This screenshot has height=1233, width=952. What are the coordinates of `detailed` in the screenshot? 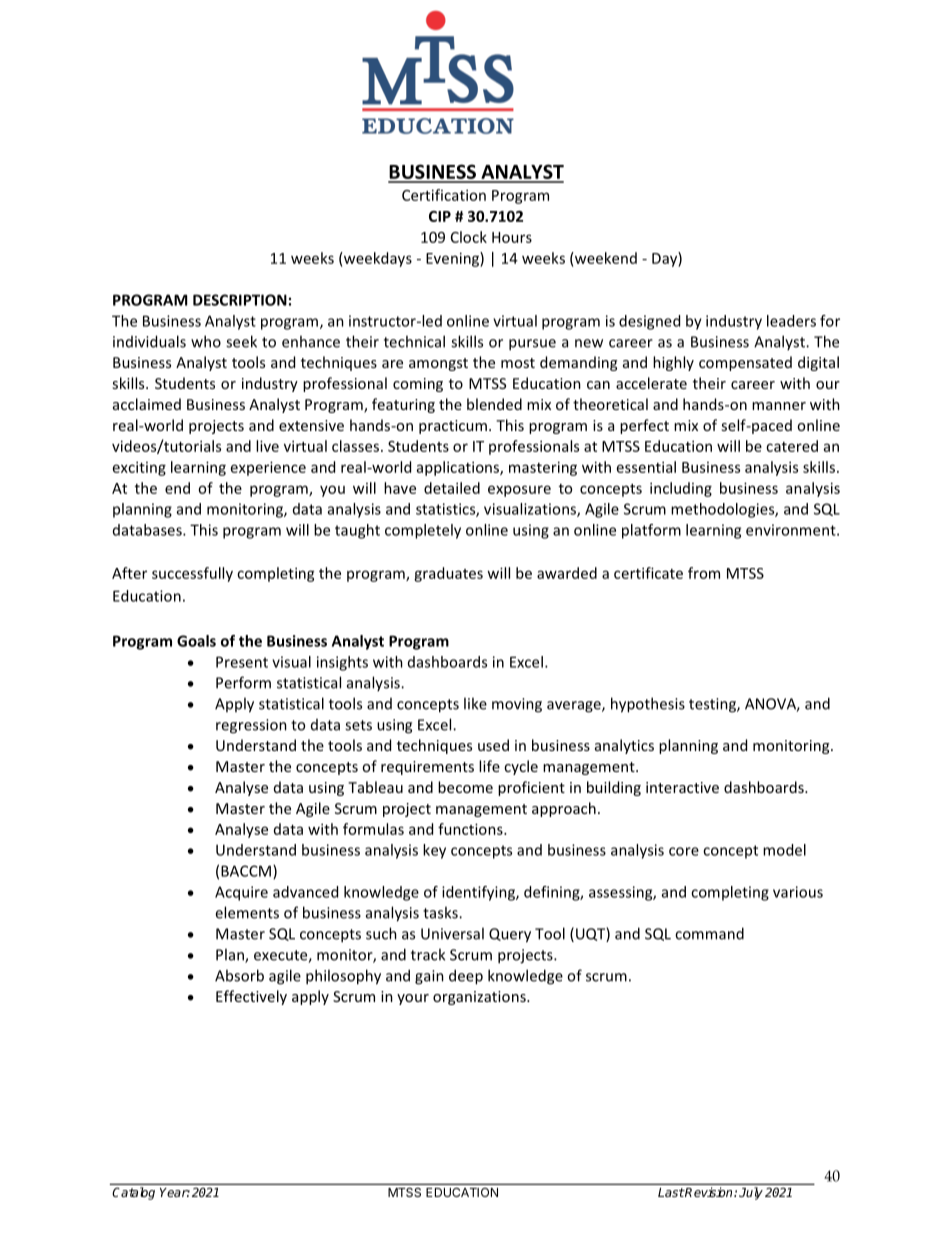 It's located at (452, 488).
